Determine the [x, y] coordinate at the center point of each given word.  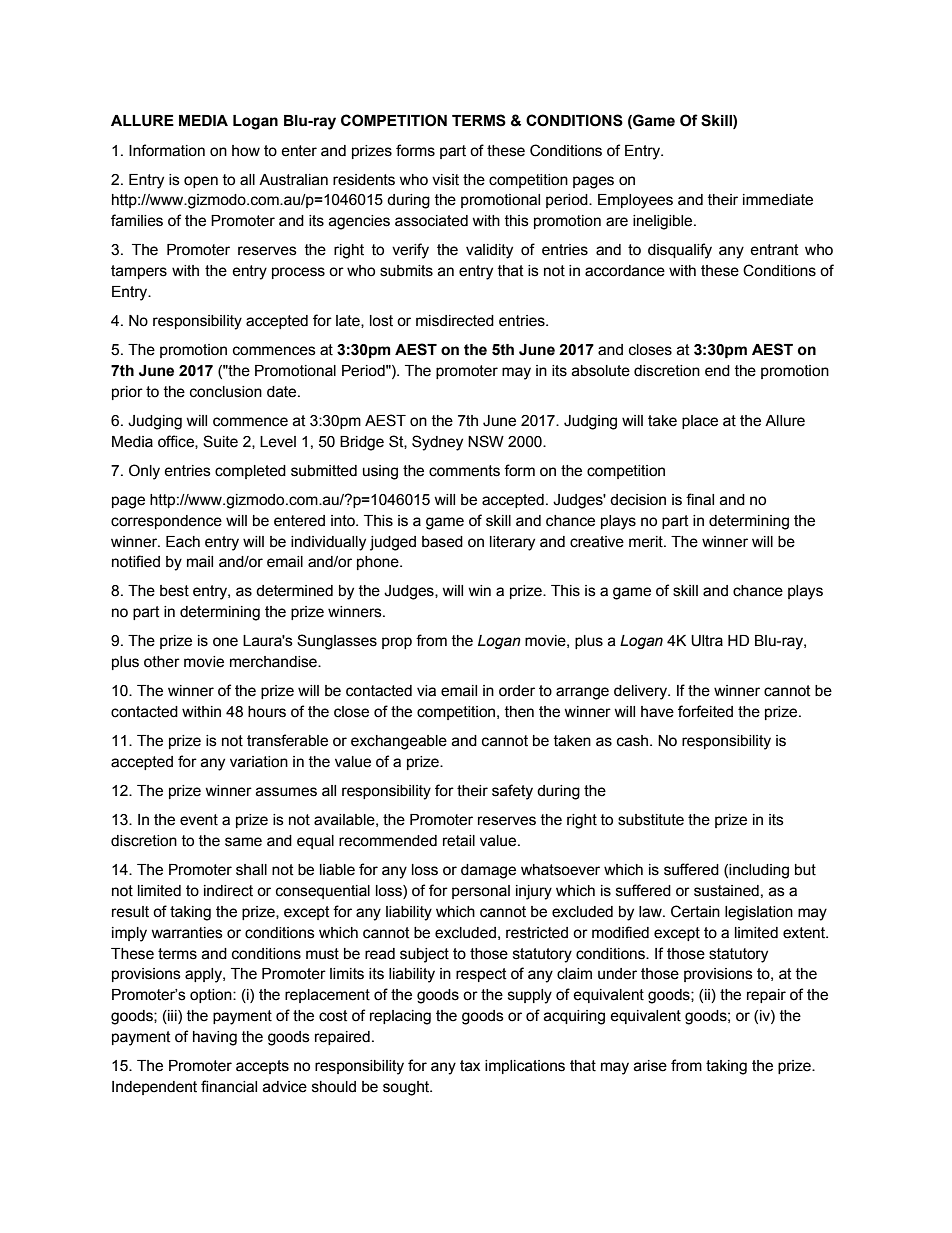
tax [470, 1066]
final [700, 499]
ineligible [664, 222]
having [215, 1038]
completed [250, 472]
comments [464, 471]
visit [445, 180]
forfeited [705, 711]
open [201, 182]
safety [512, 792]
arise [650, 1066]
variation [259, 762]
